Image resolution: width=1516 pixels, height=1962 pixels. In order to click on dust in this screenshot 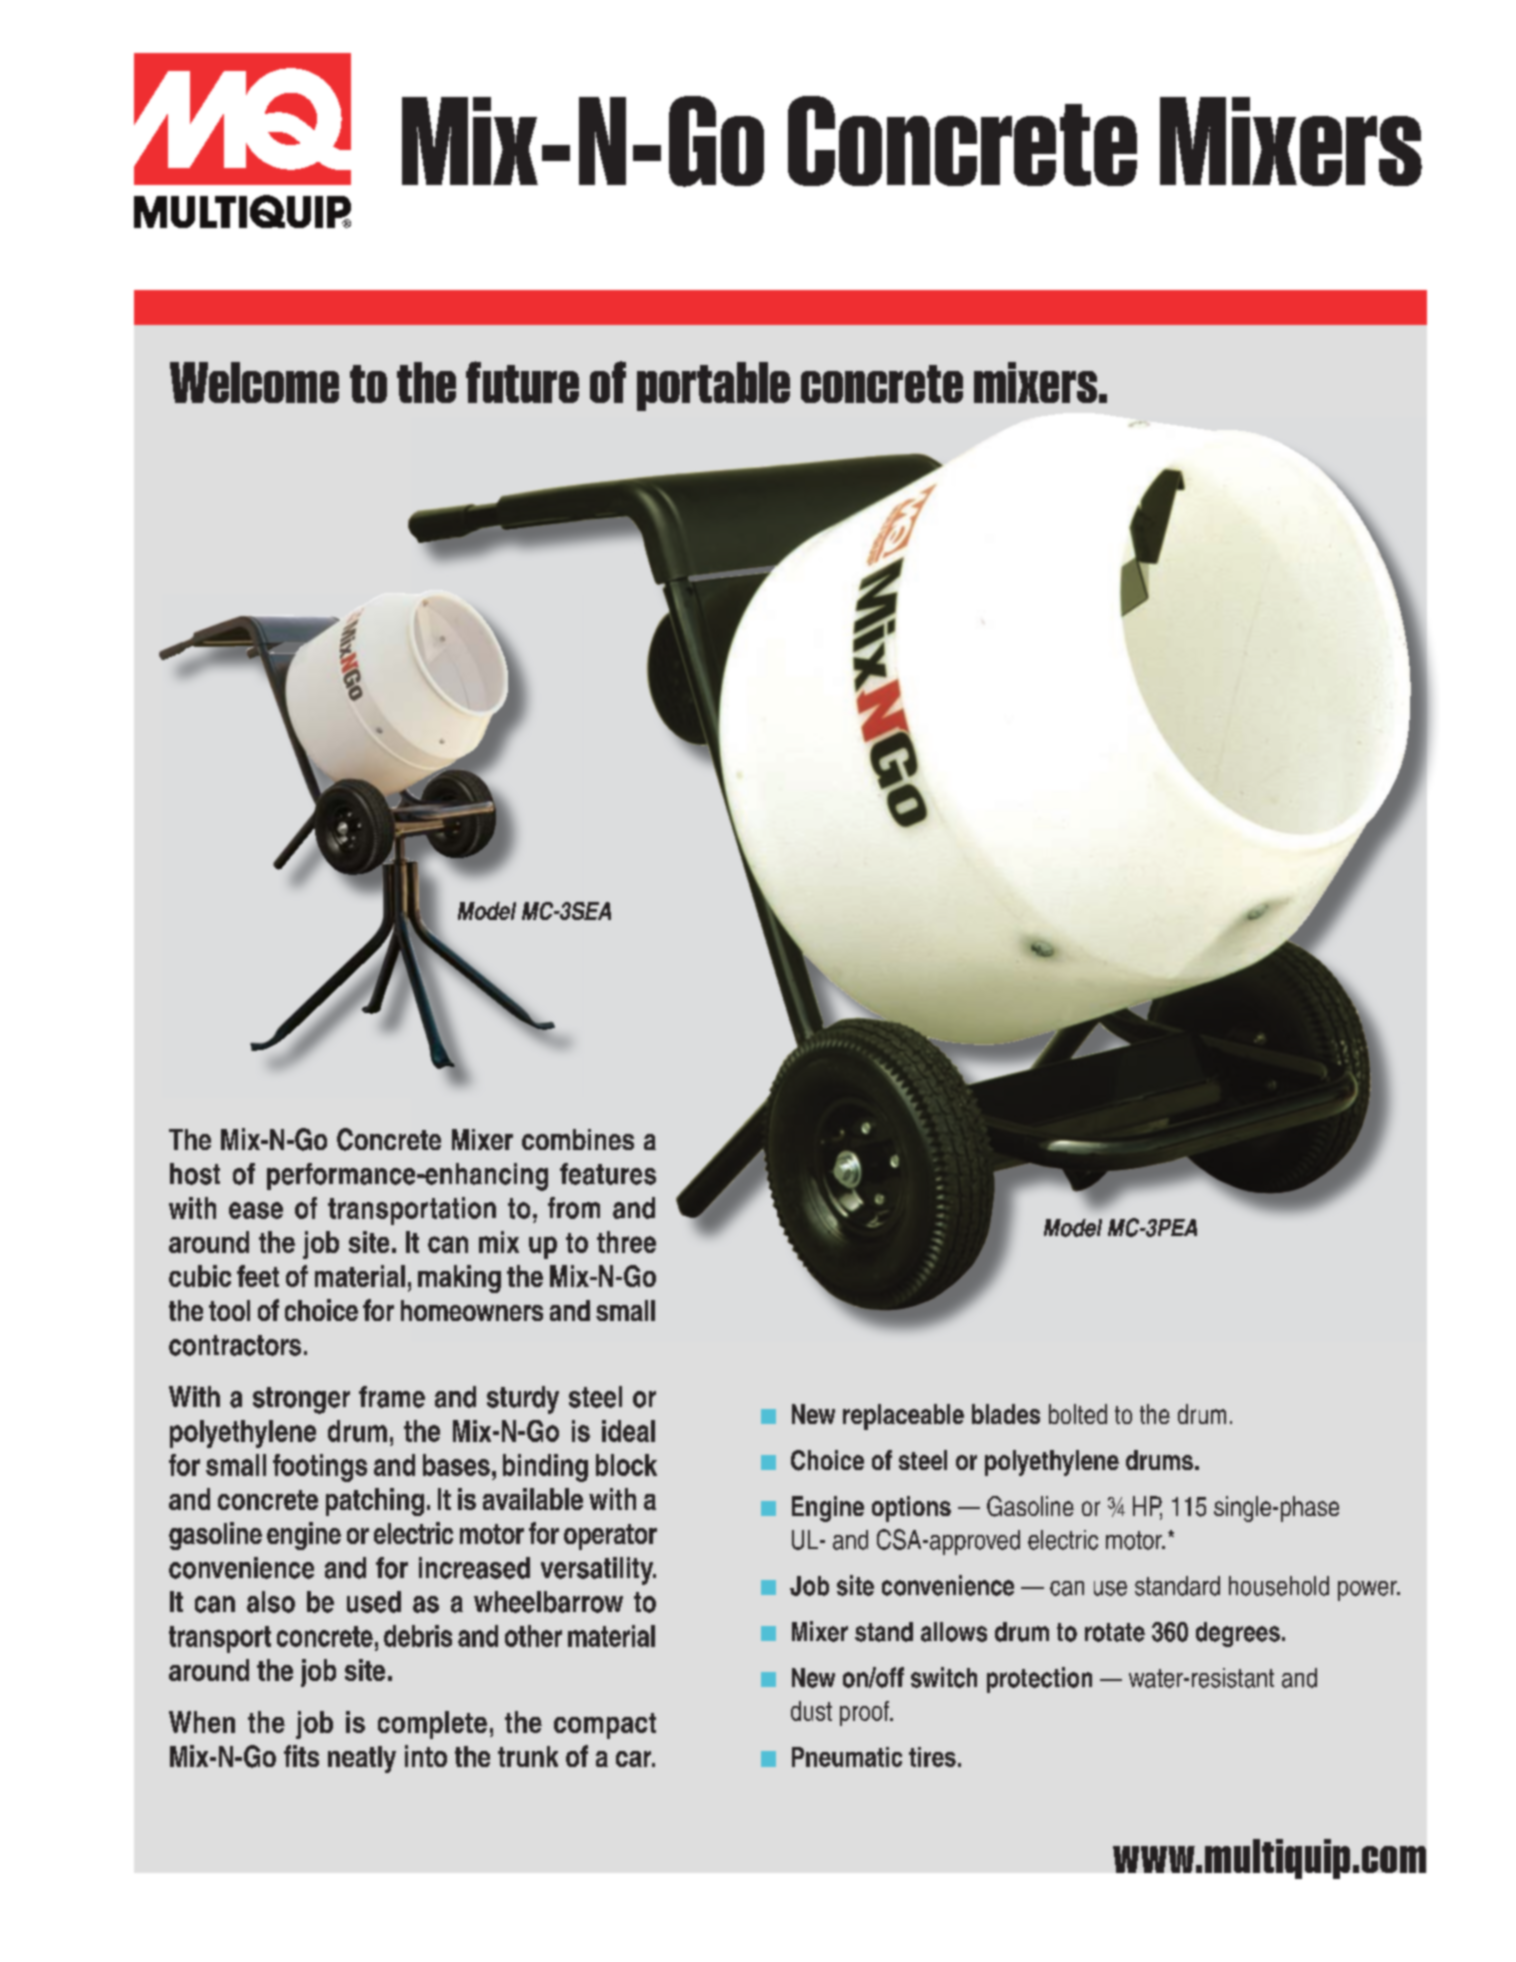, I will do `click(811, 1711)`.
